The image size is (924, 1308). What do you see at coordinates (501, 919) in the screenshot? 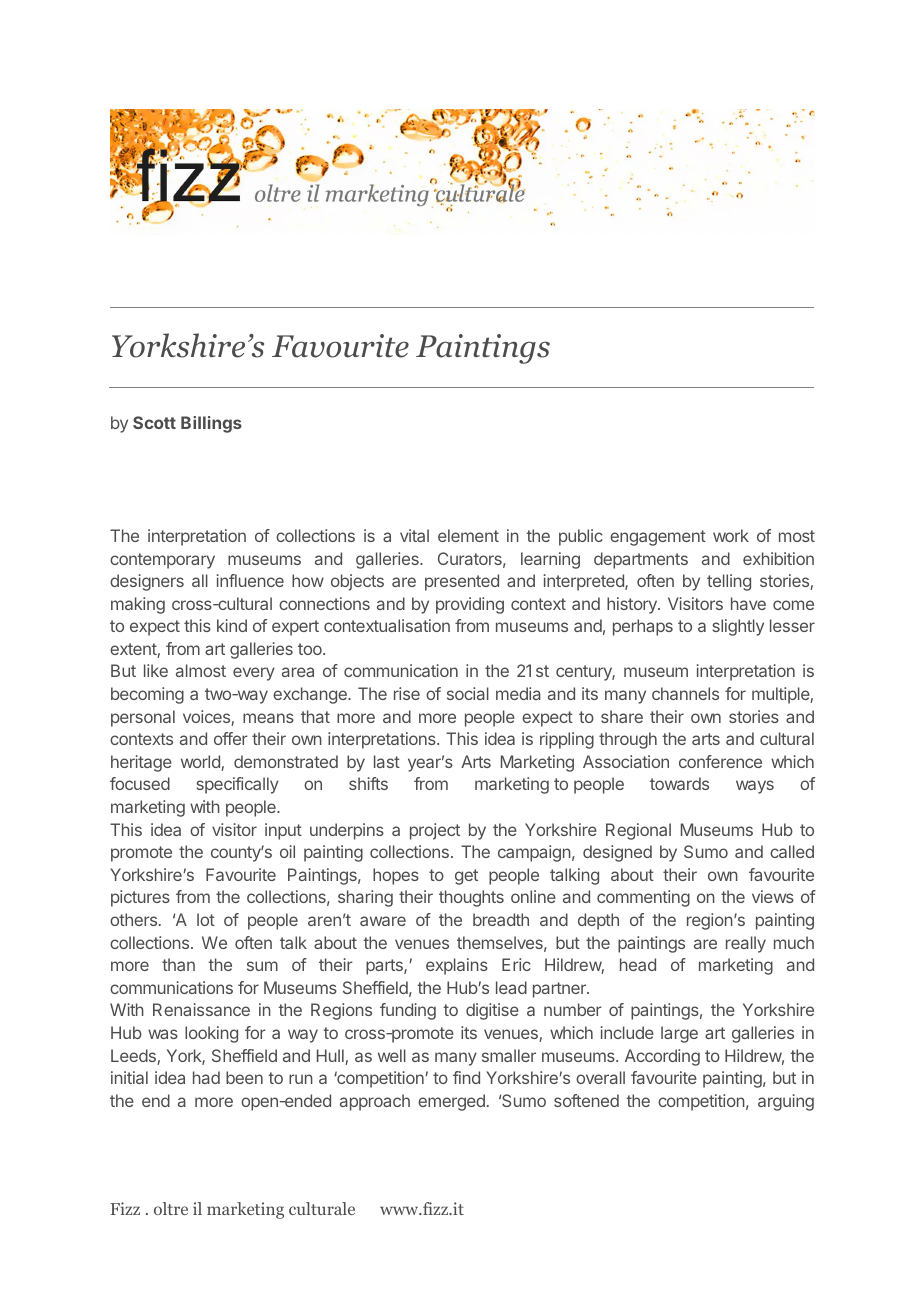
I see `breadth` at bounding box center [501, 919].
